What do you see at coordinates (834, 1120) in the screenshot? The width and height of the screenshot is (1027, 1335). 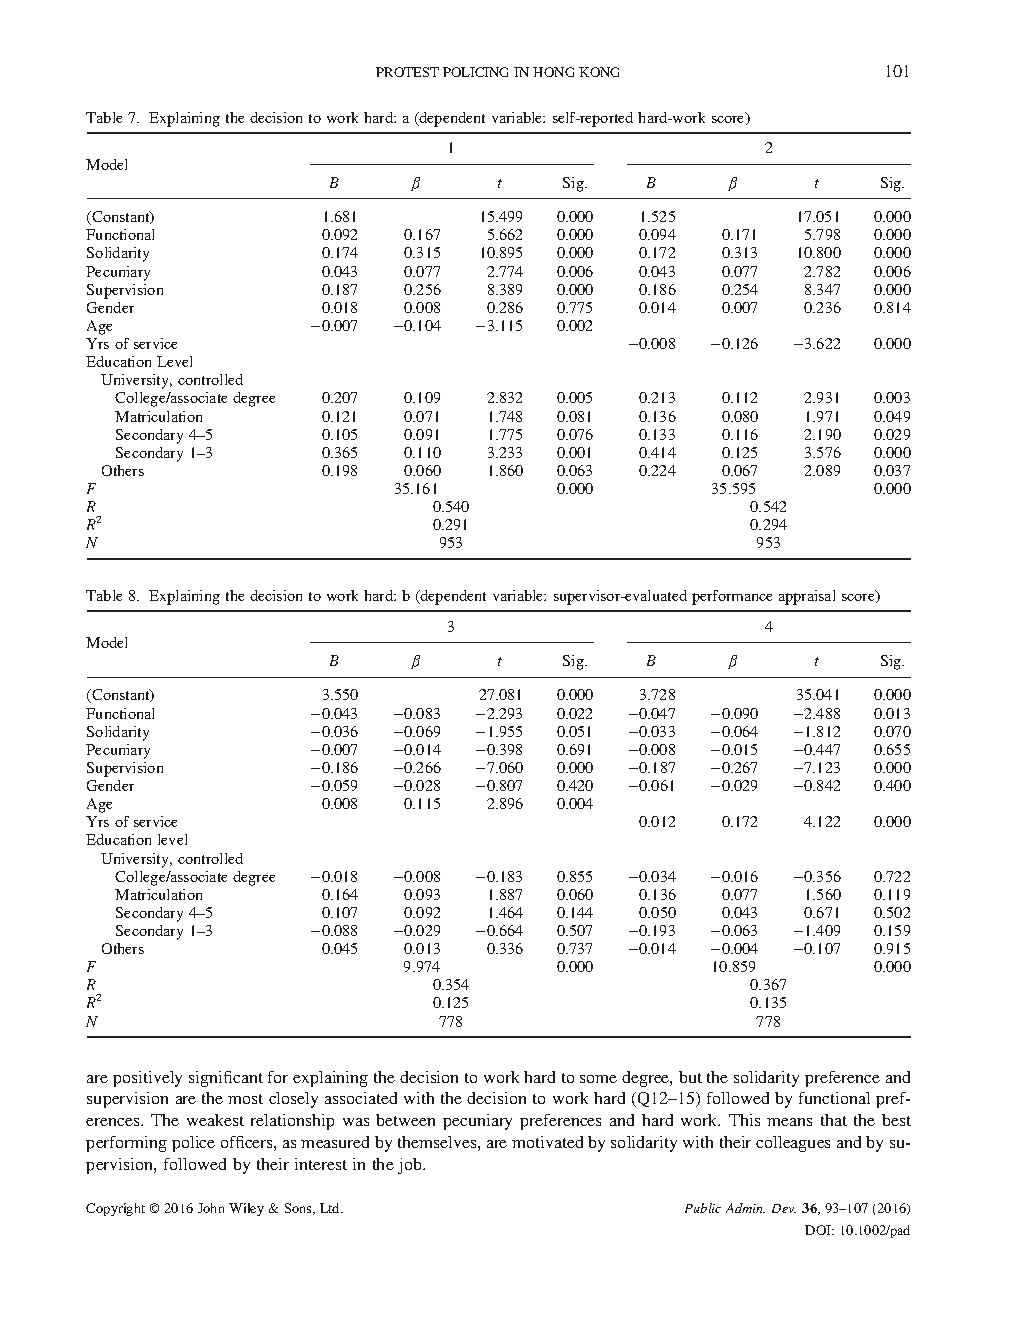 I see `that` at bounding box center [834, 1120].
